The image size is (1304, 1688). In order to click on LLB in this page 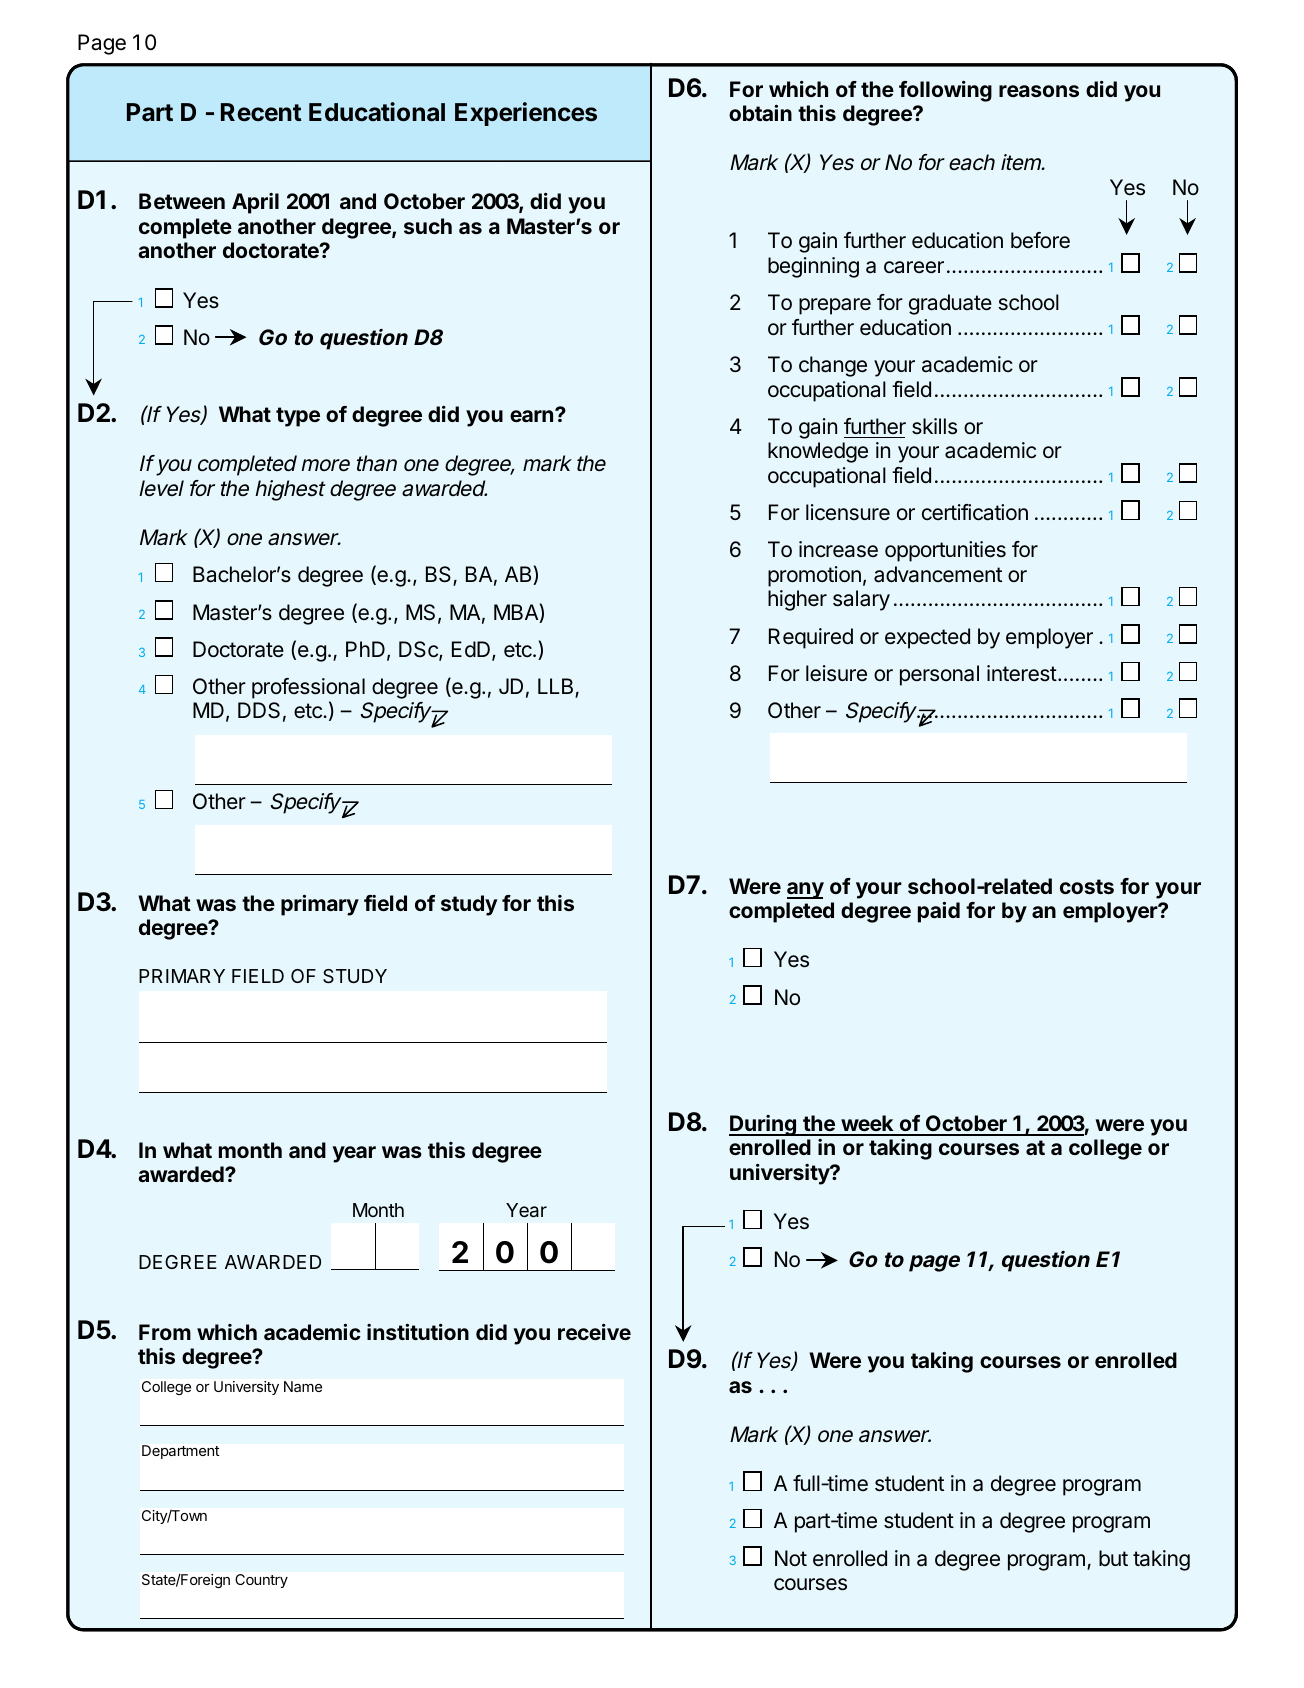, I will do `click(557, 687)`.
